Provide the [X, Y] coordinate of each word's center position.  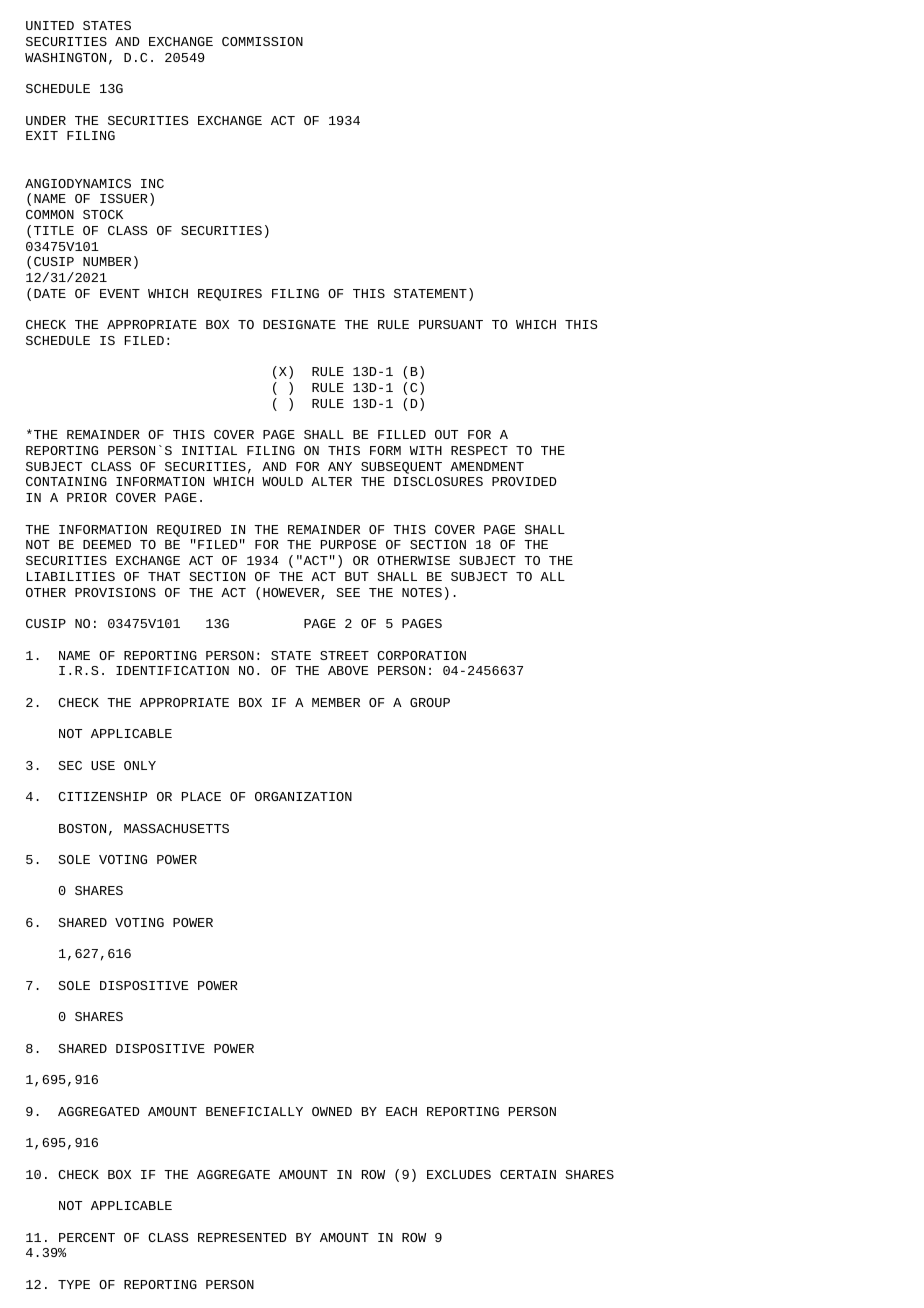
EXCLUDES [459, 1174]
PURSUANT [451, 324]
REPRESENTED [242, 1237]
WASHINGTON [65, 57]
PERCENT [87, 1237]
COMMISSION [262, 41]
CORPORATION [421, 655]
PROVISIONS [115, 592]
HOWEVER [292, 594]
